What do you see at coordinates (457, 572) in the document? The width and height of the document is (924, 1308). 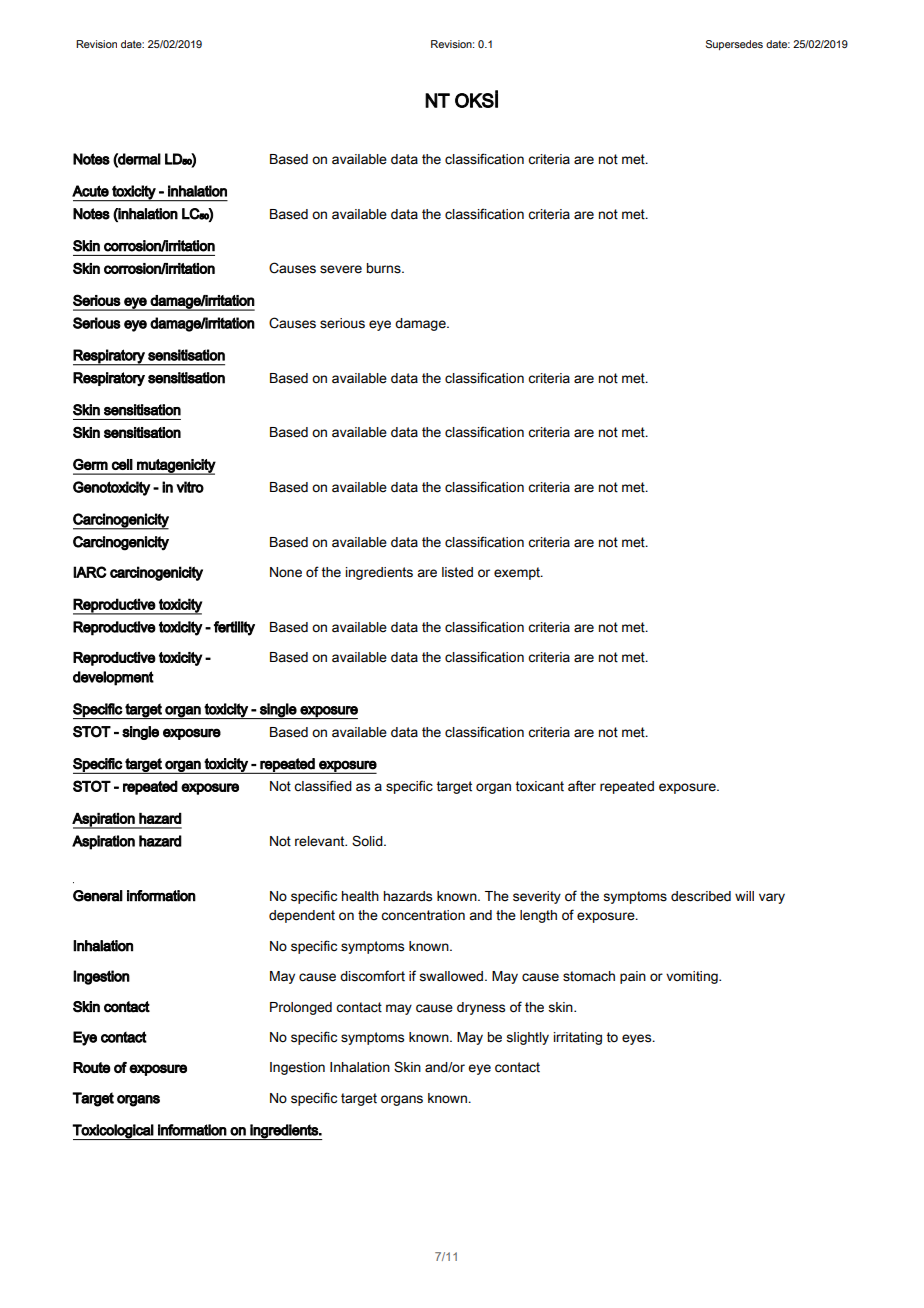 I see `listed` at bounding box center [457, 572].
